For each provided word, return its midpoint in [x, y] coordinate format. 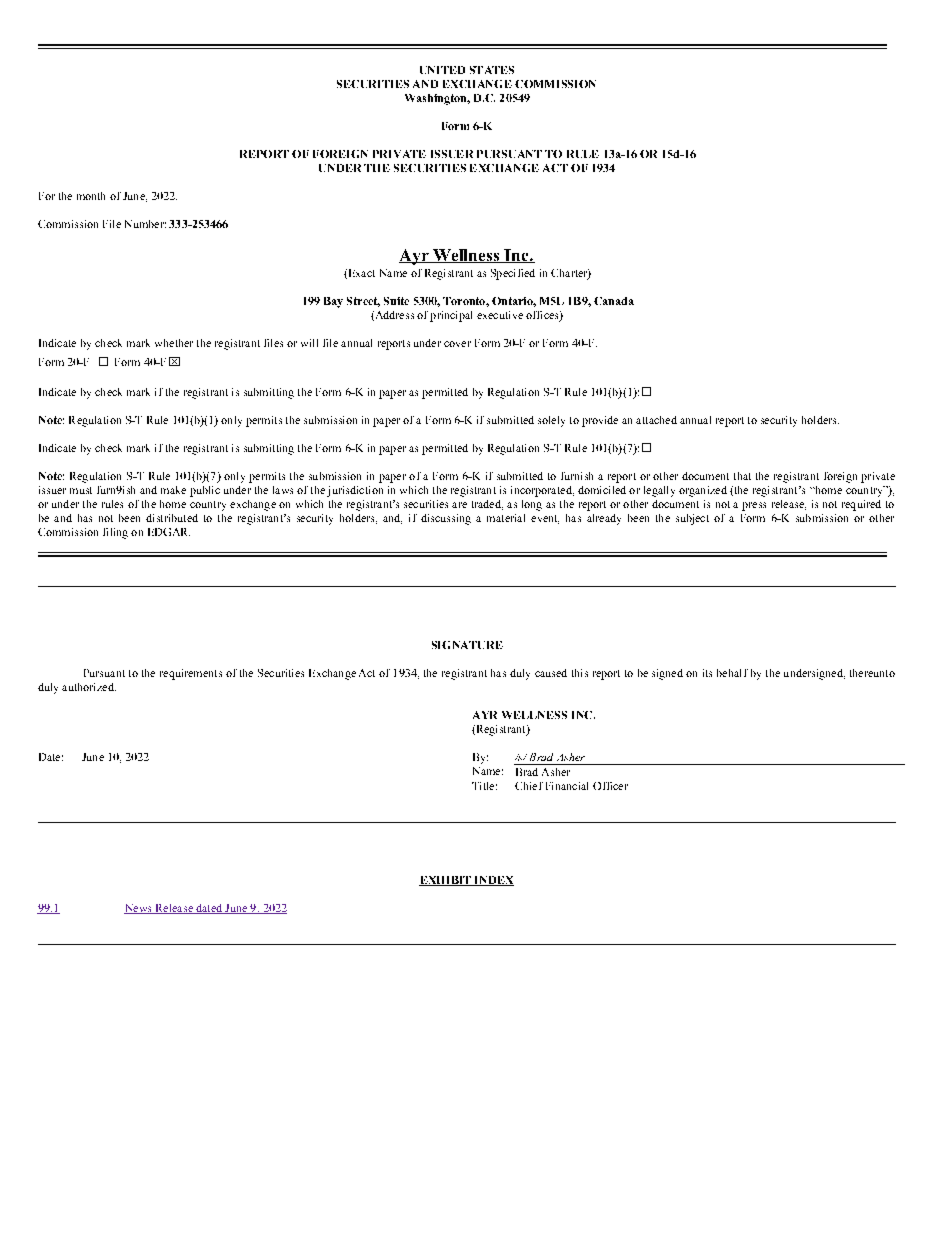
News [139, 909]
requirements [191, 674]
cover [457, 344]
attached [656, 420]
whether [174, 343]
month [91, 196]
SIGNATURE [467, 645]
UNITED [442, 70]
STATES [492, 70]
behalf [732, 673]
